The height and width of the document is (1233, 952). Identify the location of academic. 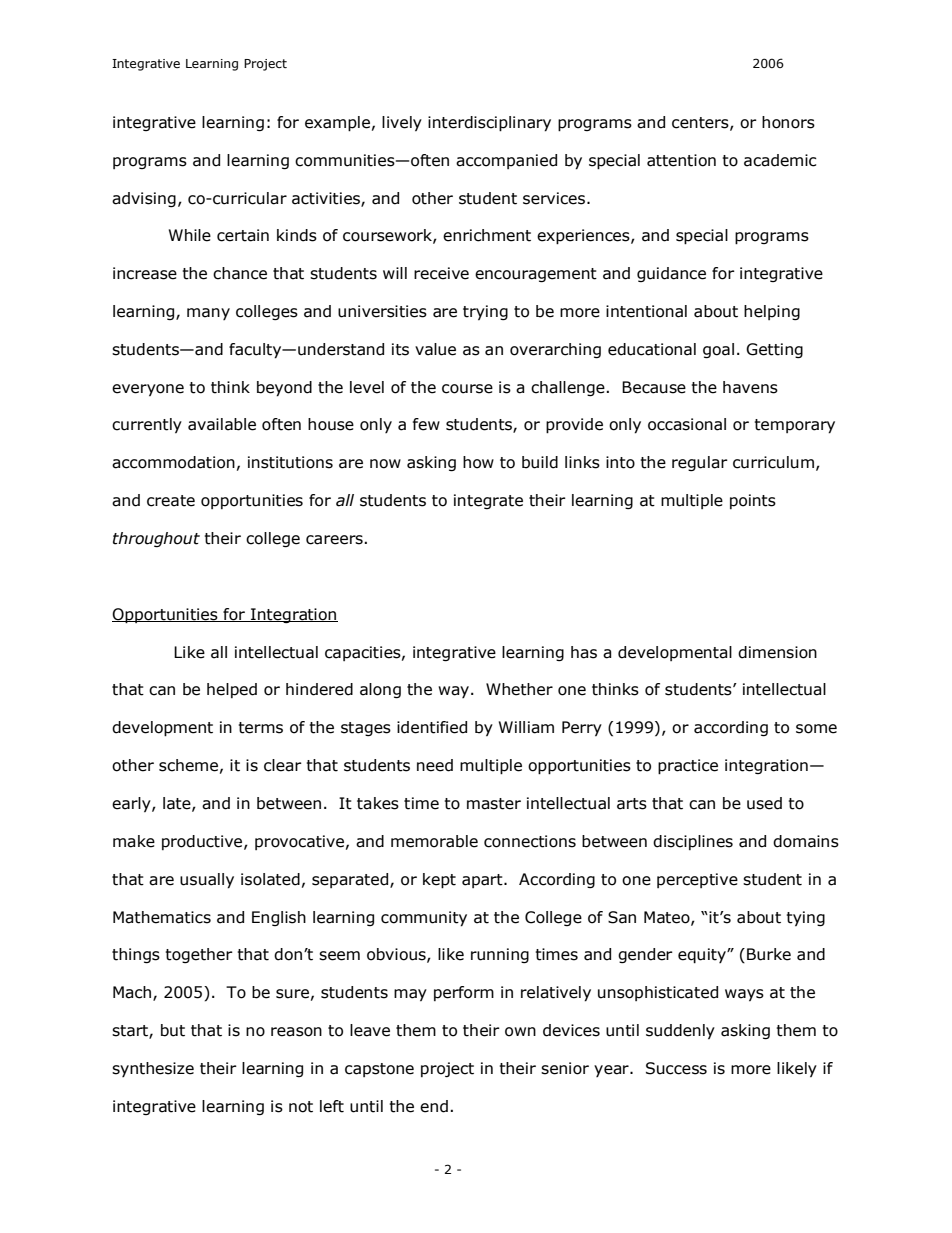
(780, 160).
